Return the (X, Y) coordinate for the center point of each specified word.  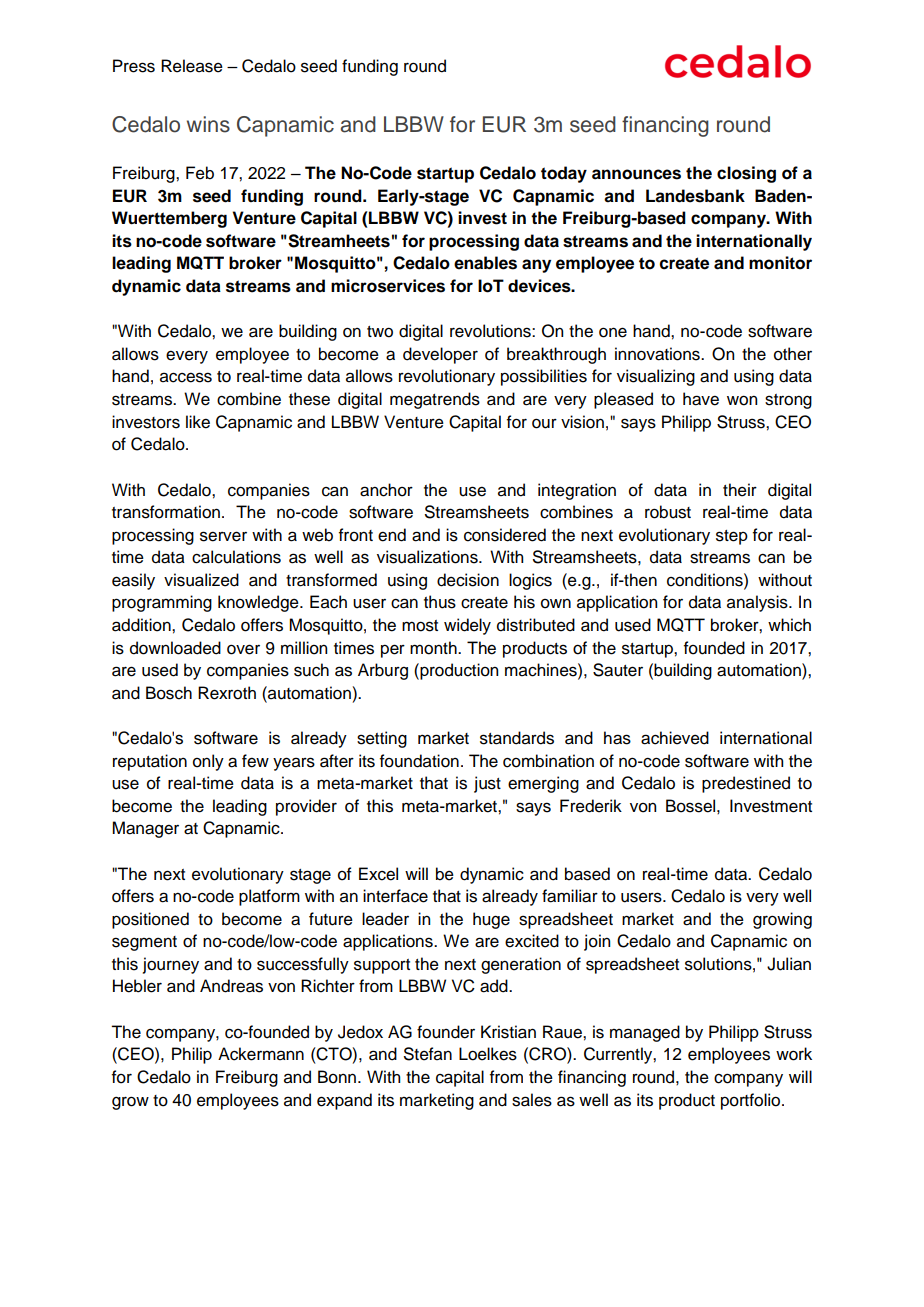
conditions (706, 580)
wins (208, 124)
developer (440, 355)
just (487, 784)
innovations (658, 354)
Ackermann (261, 1054)
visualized (201, 580)
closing (746, 174)
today (564, 174)
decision (468, 580)
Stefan (428, 1054)
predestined (746, 784)
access (186, 377)
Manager (145, 829)
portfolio (752, 1101)
